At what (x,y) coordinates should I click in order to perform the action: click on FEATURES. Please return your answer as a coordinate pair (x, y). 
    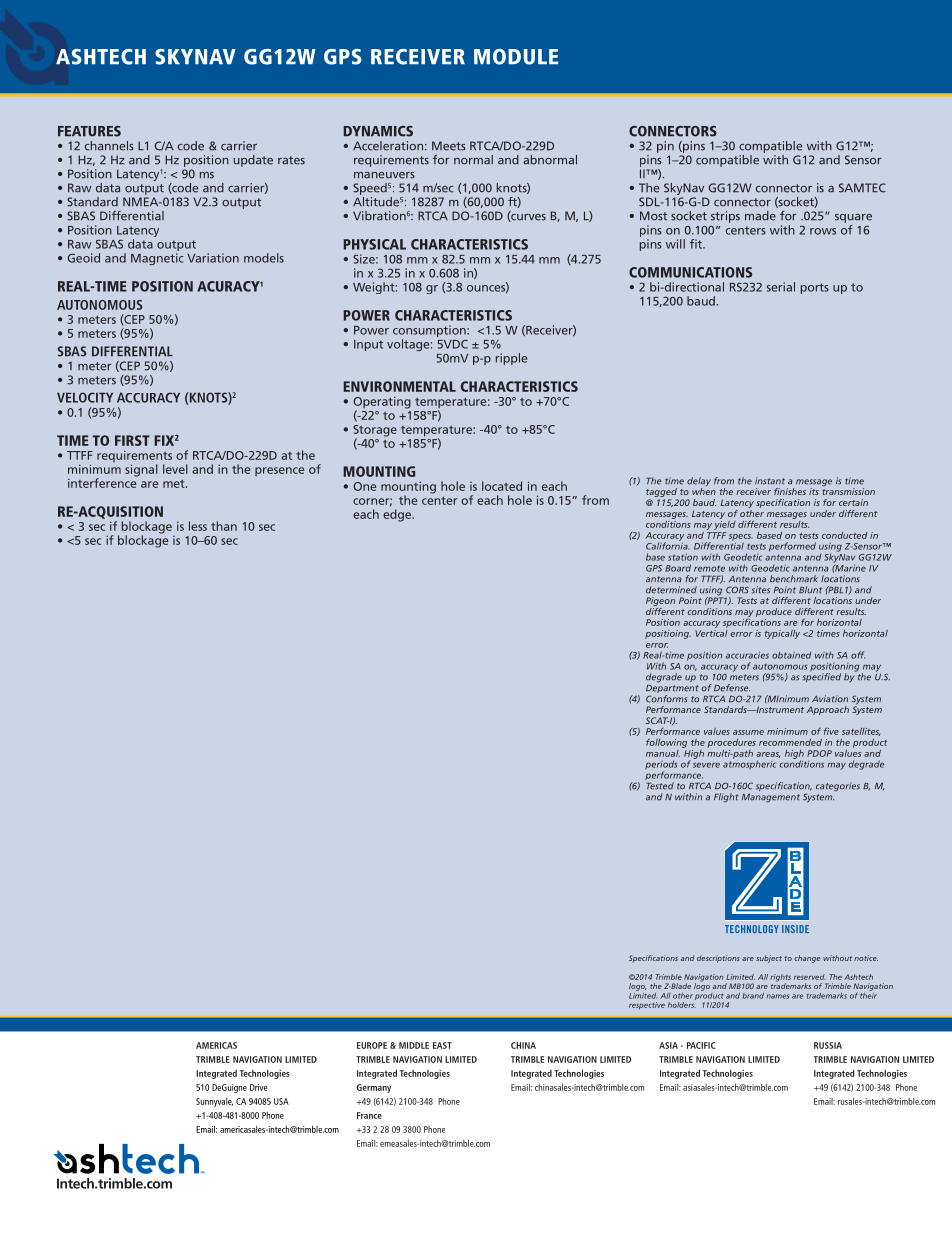
    Looking at the image, I should click on (89, 131).
